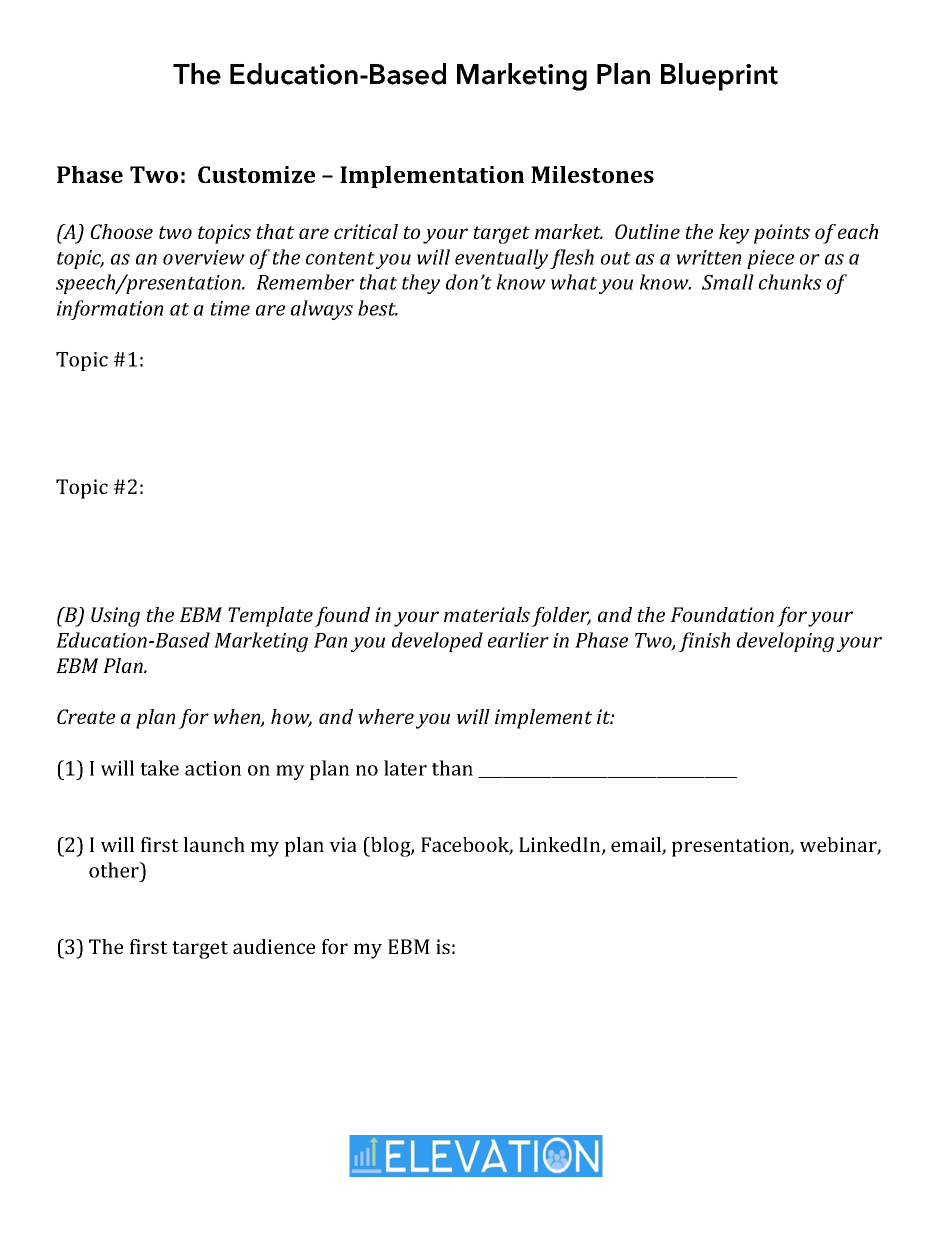 Image resolution: width=952 pixels, height=1233 pixels. I want to click on than, so click(452, 768).
